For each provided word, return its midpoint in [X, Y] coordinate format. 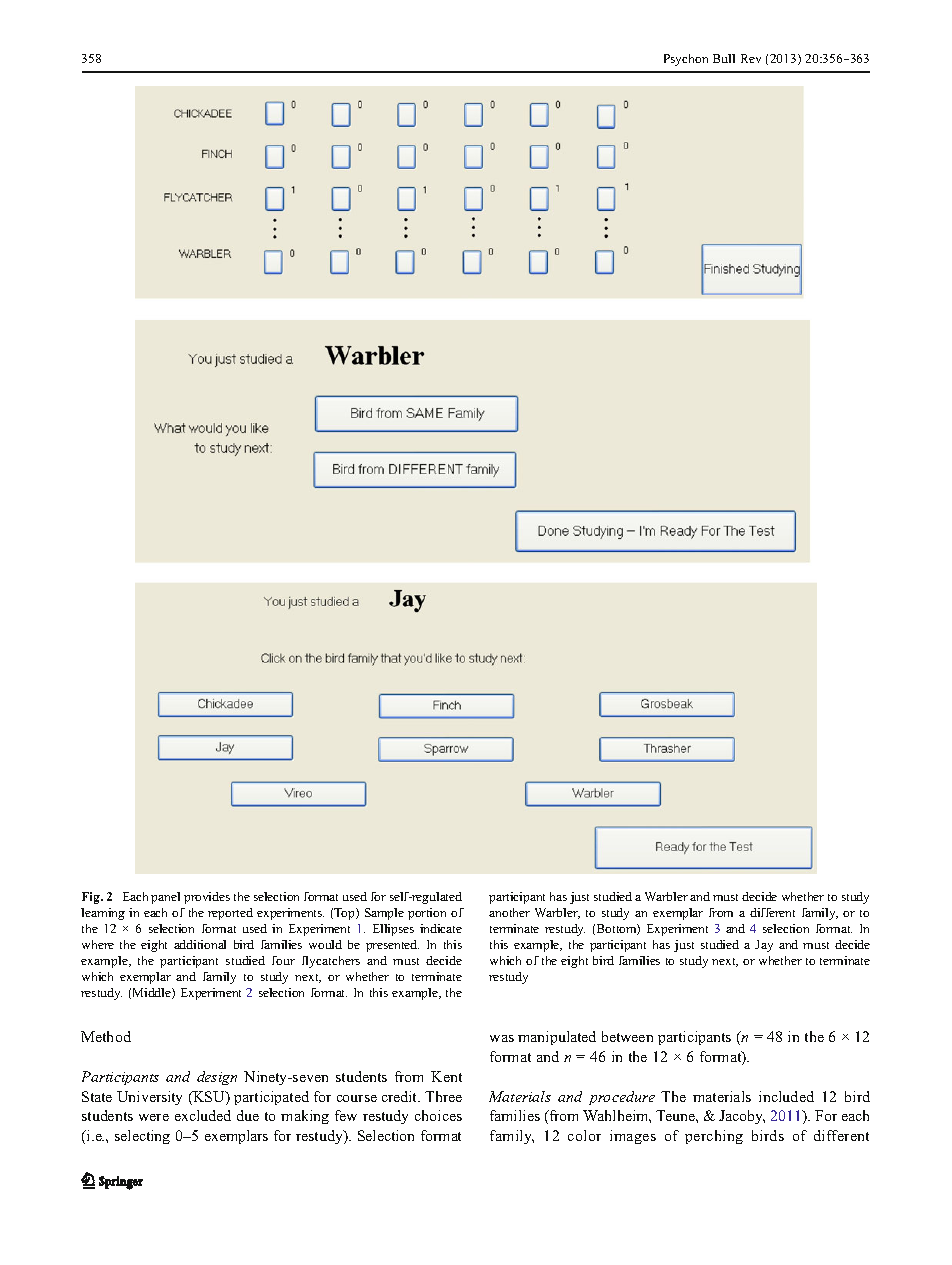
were [154, 1117]
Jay [764, 946]
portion [427, 914]
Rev [751, 58]
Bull [724, 58]
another [509, 912]
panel [165, 898]
